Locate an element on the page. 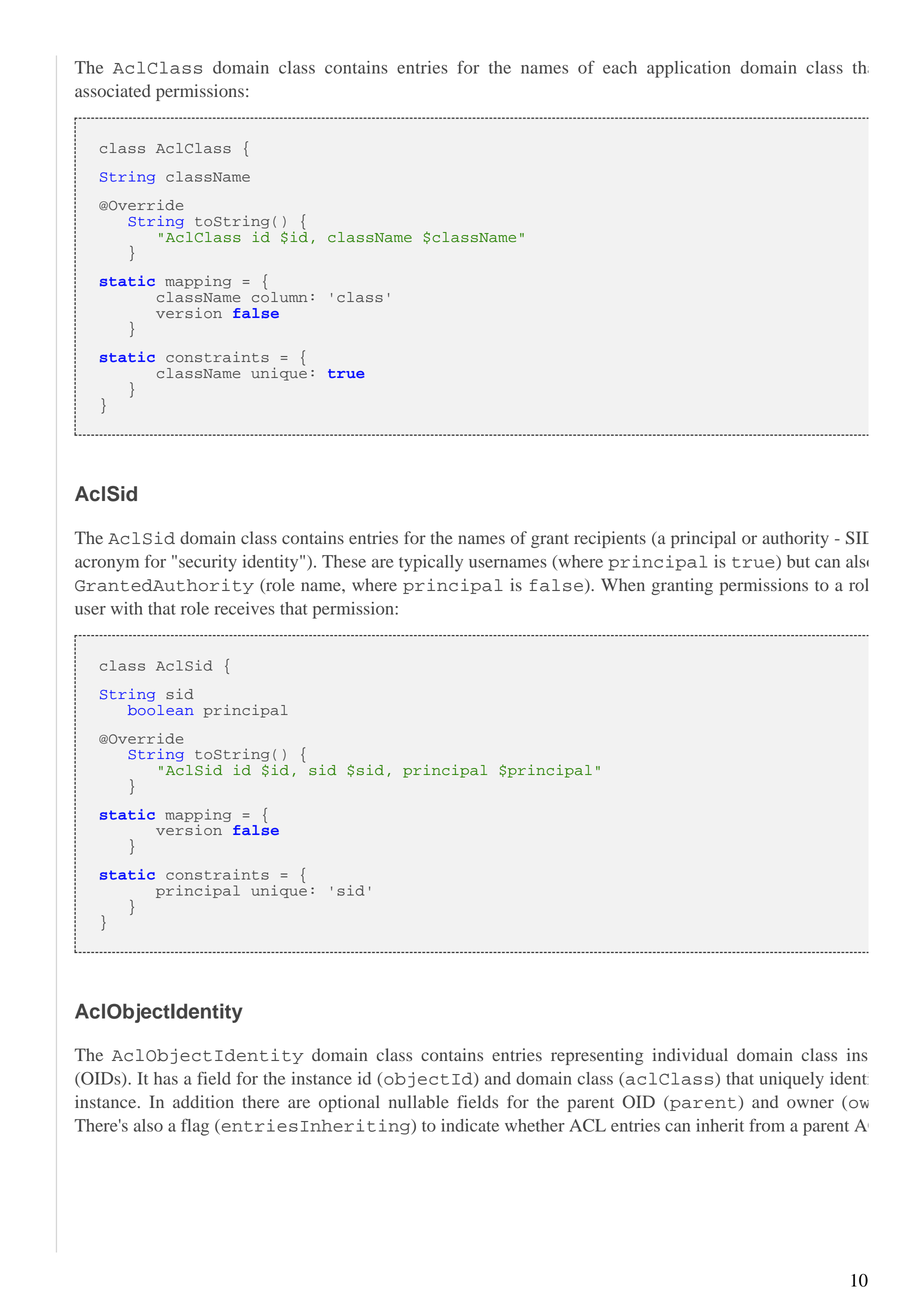  each is located at coordinates (620, 67).
